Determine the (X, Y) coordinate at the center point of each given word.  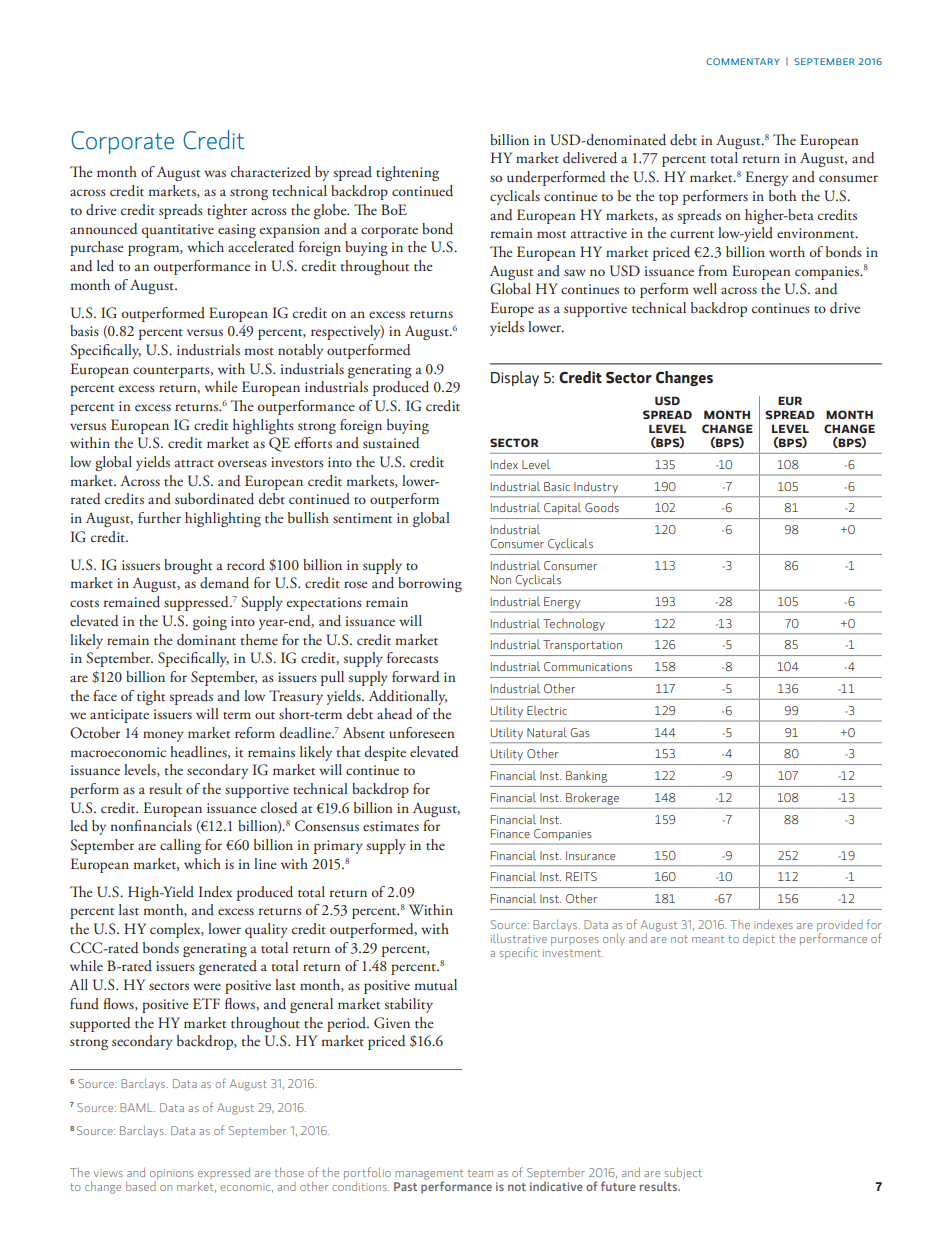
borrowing (430, 584)
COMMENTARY (743, 61)
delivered (590, 158)
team (480, 1173)
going (210, 623)
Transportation (582, 646)
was (215, 173)
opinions (171, 1174)
